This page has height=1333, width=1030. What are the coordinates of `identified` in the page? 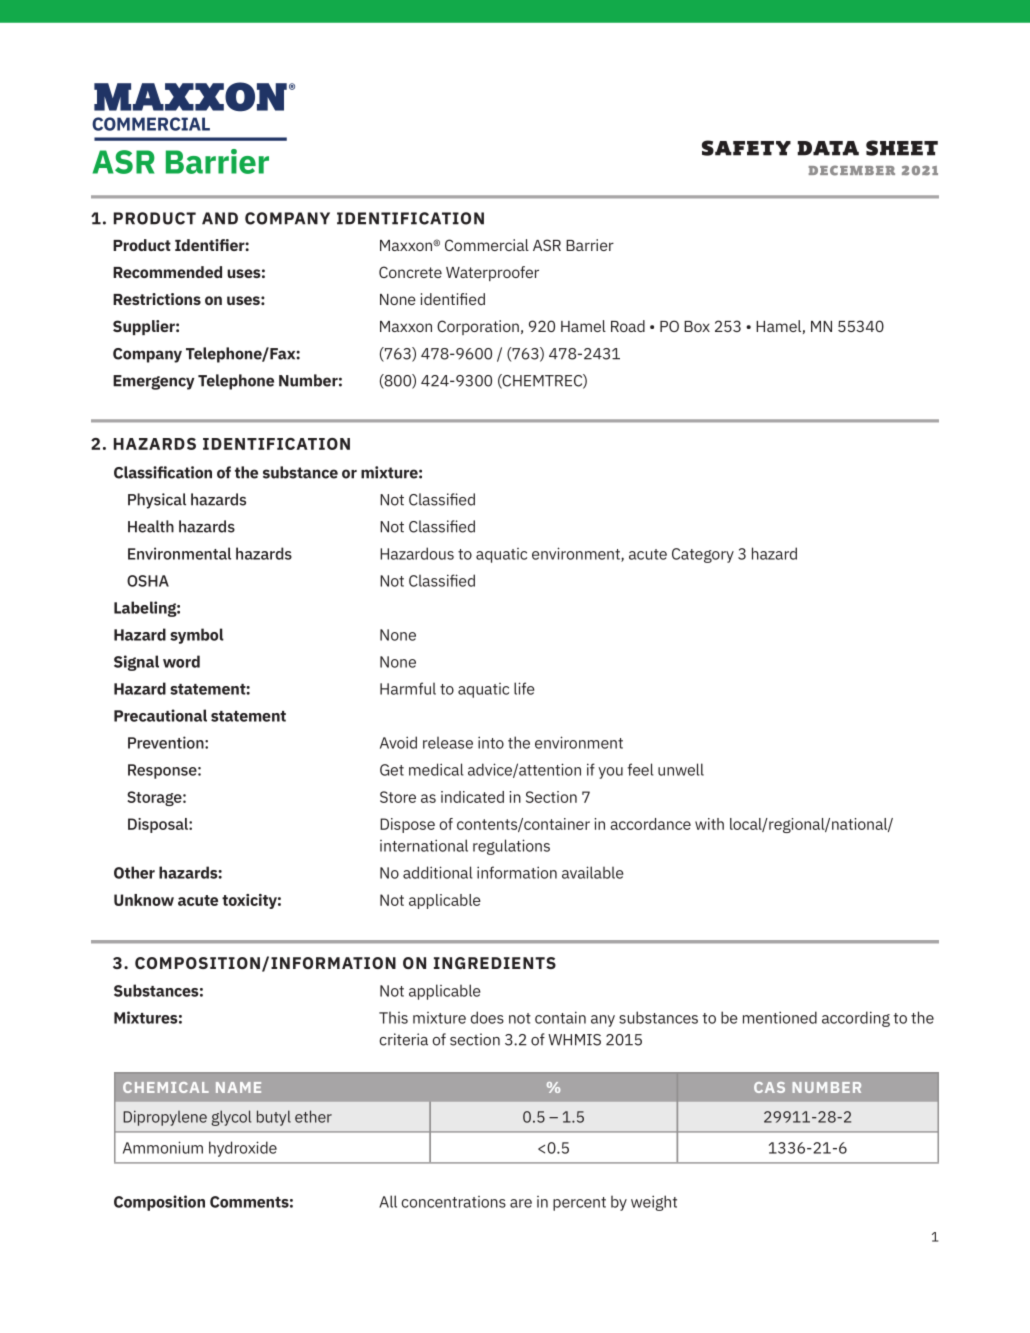 It's located at (453, 299).
